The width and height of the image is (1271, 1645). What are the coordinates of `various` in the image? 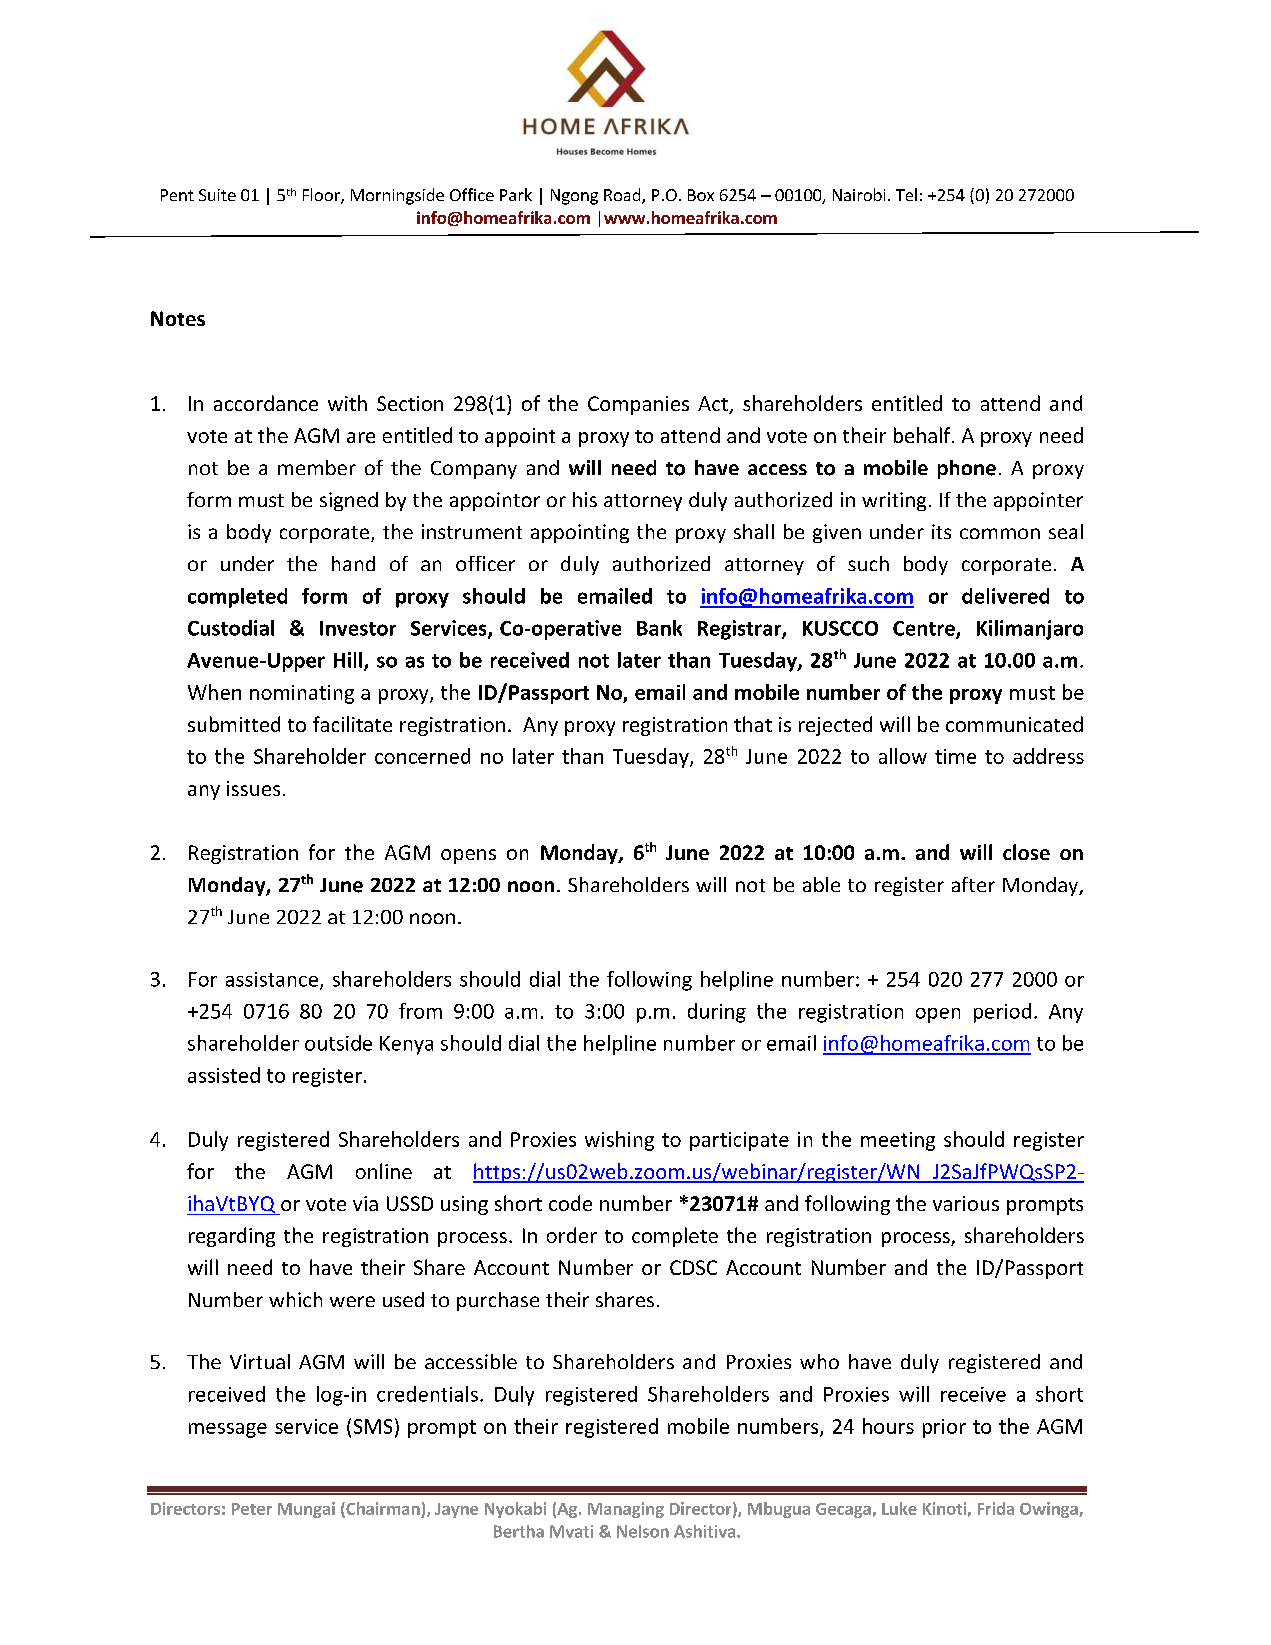 It's located at (966, 1203).
